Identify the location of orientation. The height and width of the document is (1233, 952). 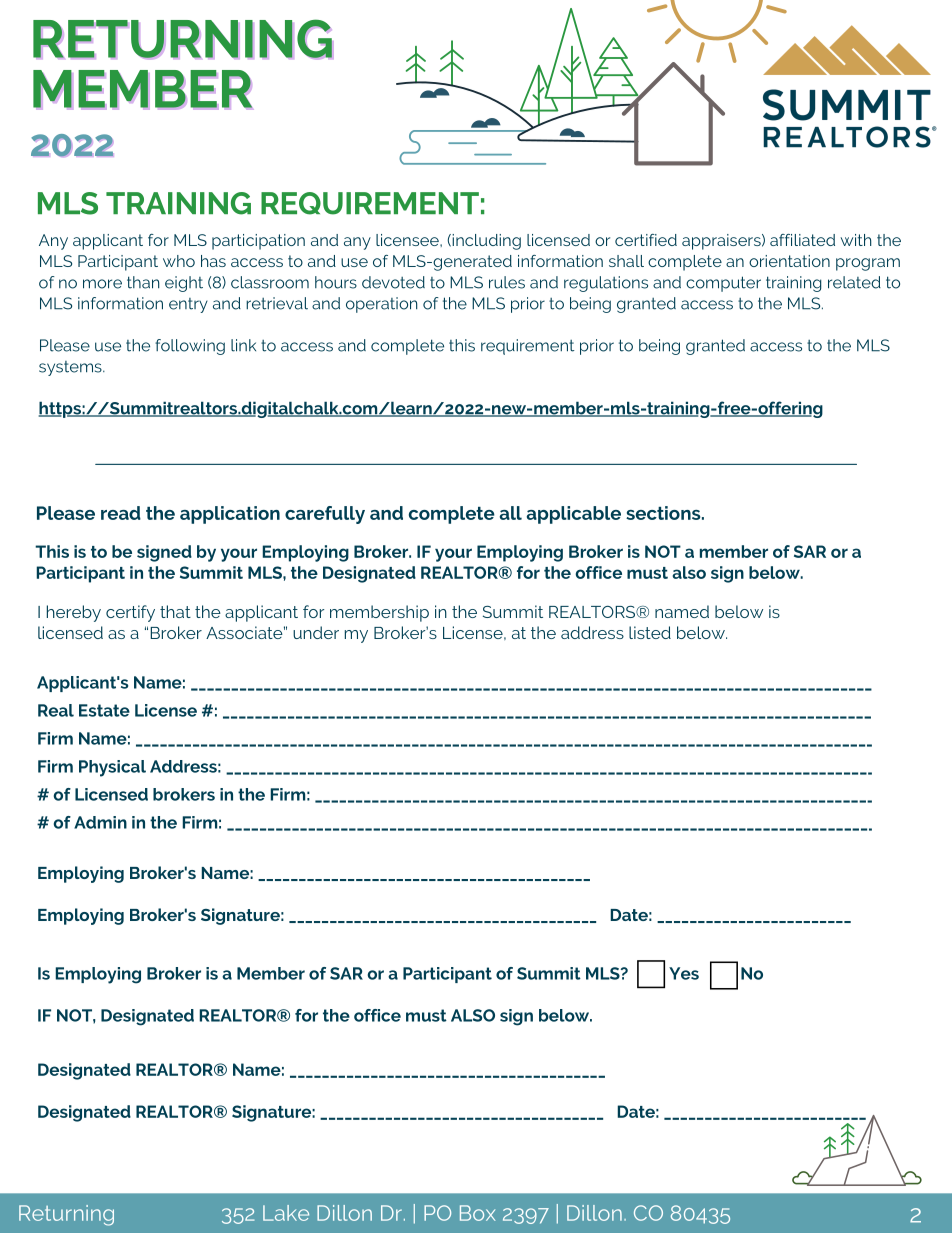
(789, 261).
